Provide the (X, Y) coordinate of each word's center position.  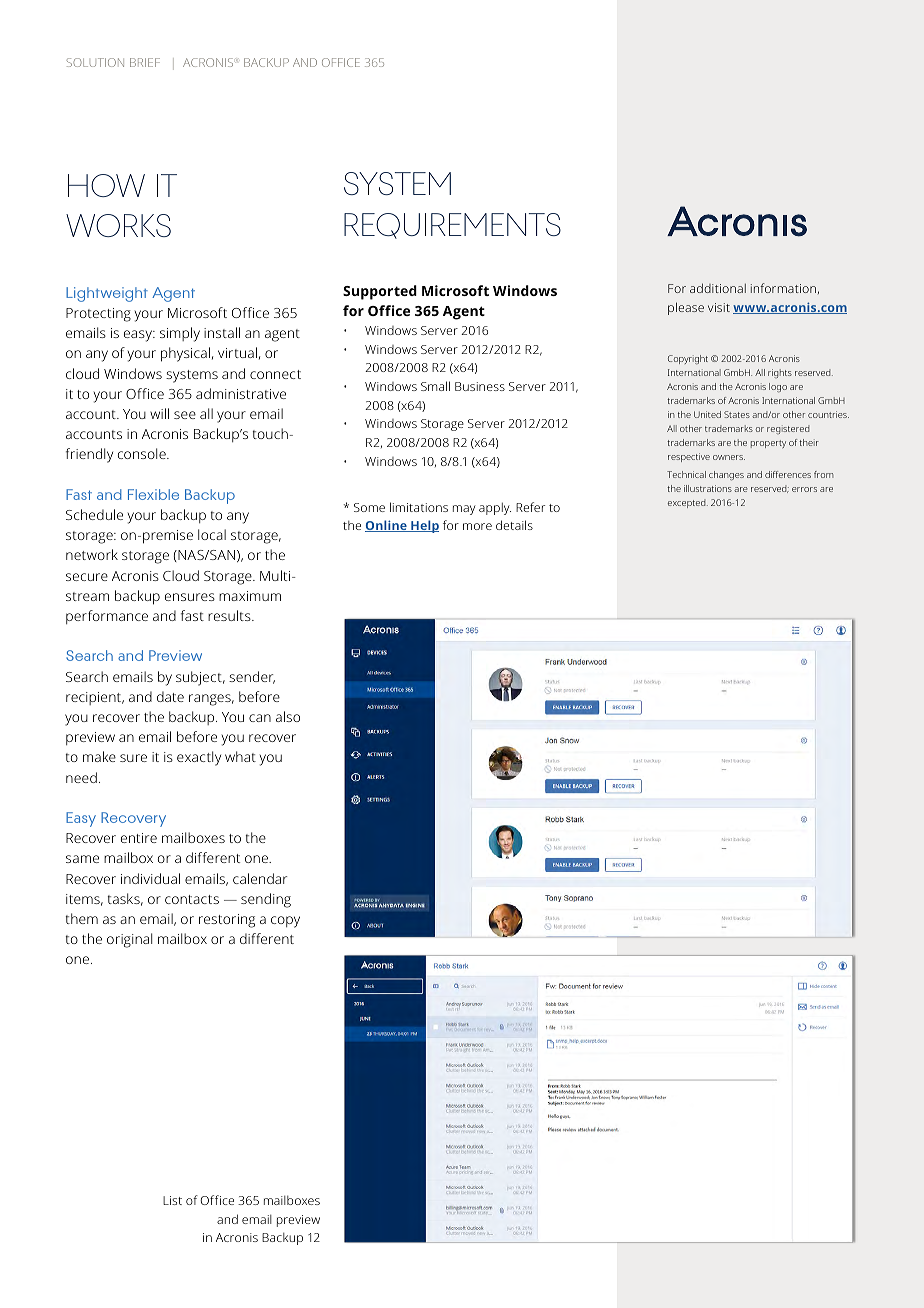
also (288, 716)
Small (435, 386)
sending (266, 900)
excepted (688, 503)
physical (185, 354)
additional (718, 288)
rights (780, 373)
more (477, 526)
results (230, 615)
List (172, 1200)
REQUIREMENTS (452, 226)
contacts (192, 899)
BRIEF (145, 62)
